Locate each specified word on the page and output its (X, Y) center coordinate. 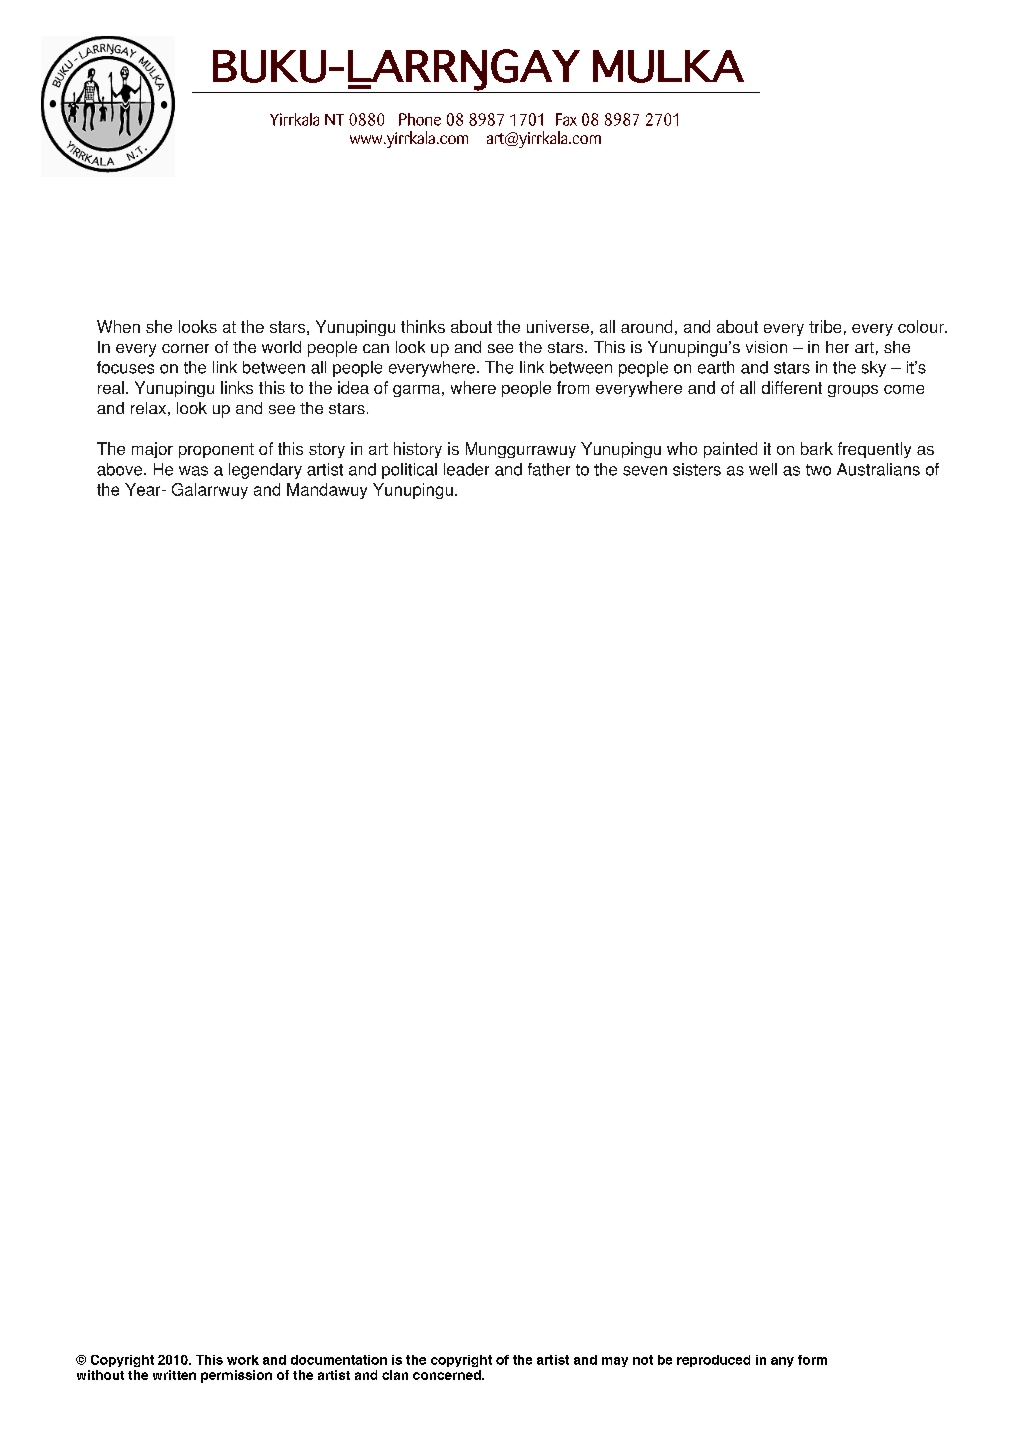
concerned (448, 1375)
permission (236, 1376)
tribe (825, 326)
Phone (420, 119)
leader (466, 469)
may (615, 1362)
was (193, 471)
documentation (339, 1360)
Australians (878, 469)
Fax (566, 119)
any (782, 1362)
